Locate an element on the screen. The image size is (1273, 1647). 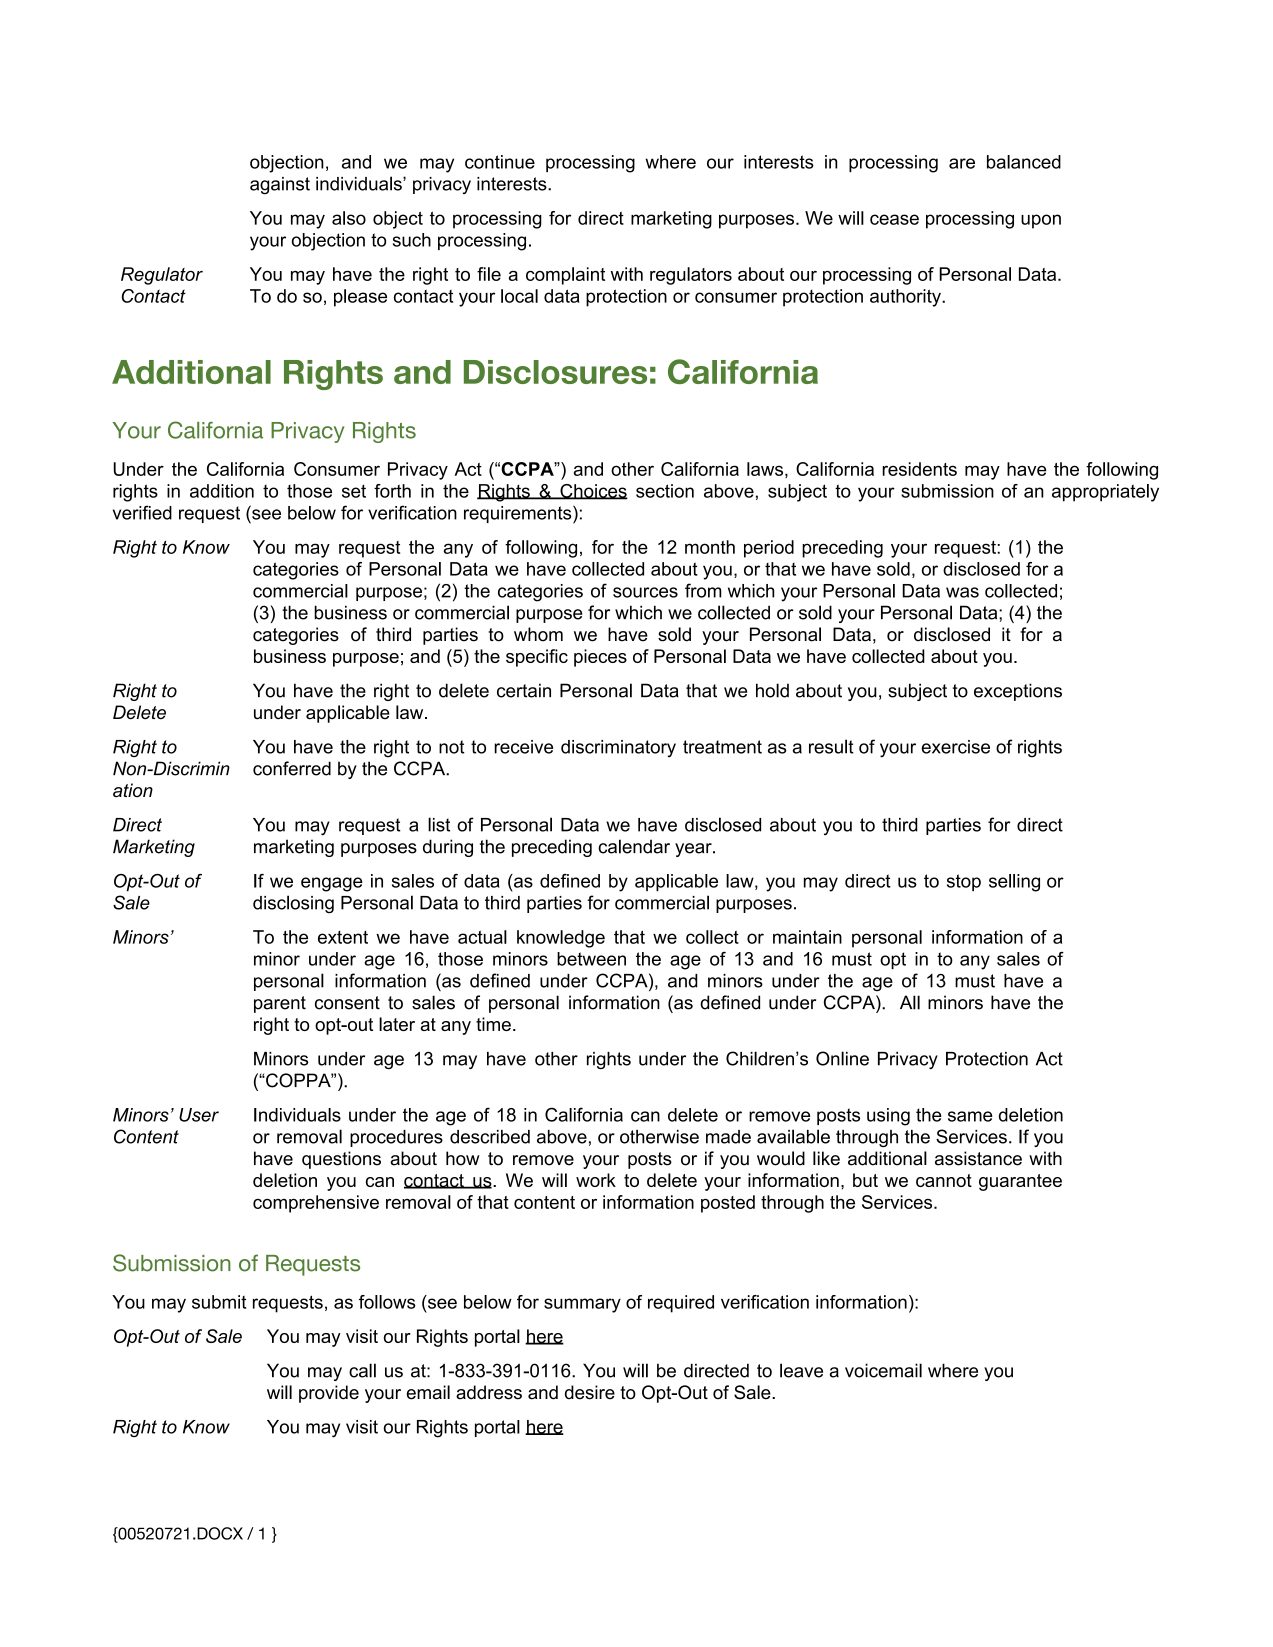
conferred is located at coordinates (292, 768).
